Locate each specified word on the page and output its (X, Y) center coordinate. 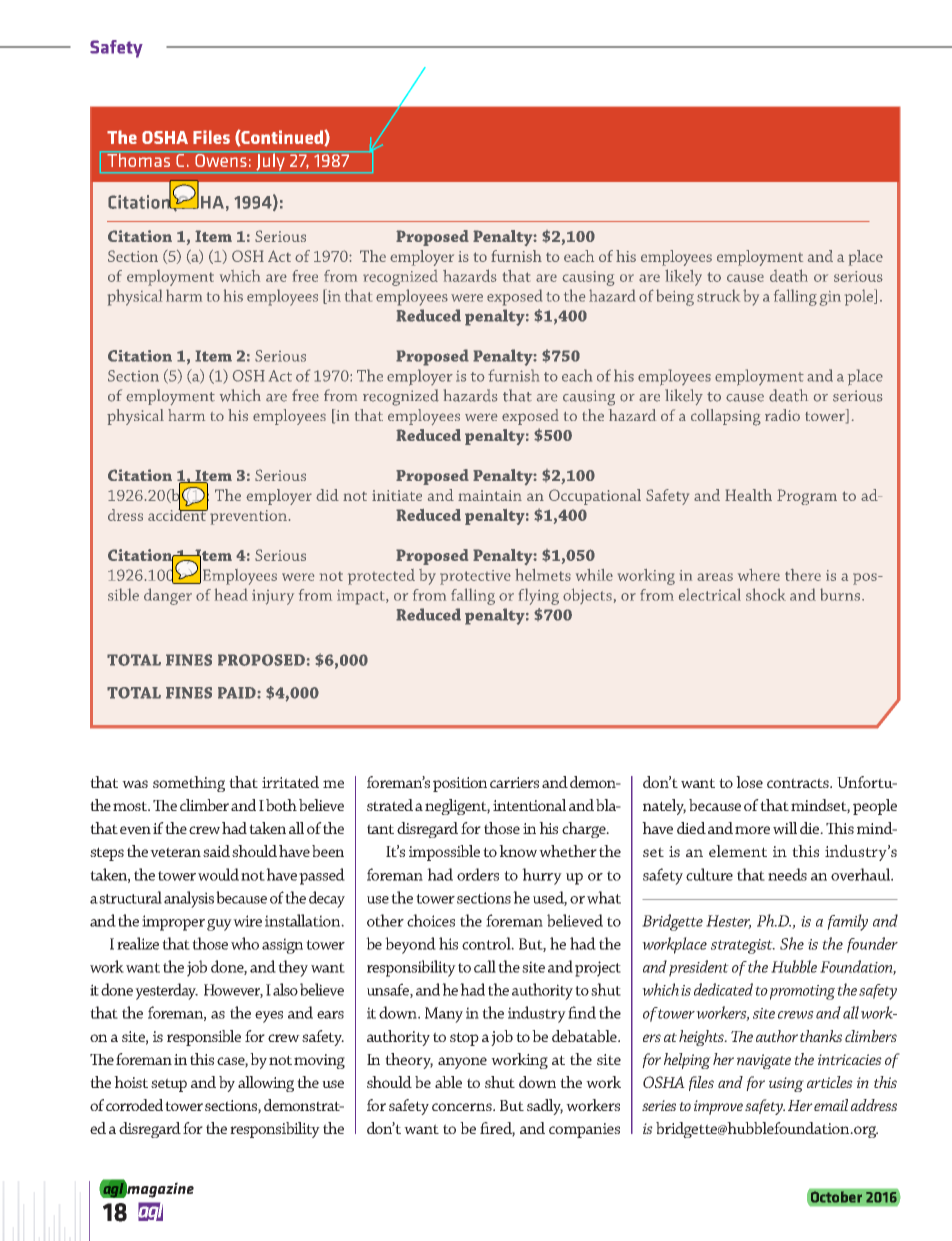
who (245, 943)
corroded (134, 1105)
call (485, 966)
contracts (799, 783)
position (460, 784)
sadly (545, 1107)
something (189, 784)
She (792, 943)
